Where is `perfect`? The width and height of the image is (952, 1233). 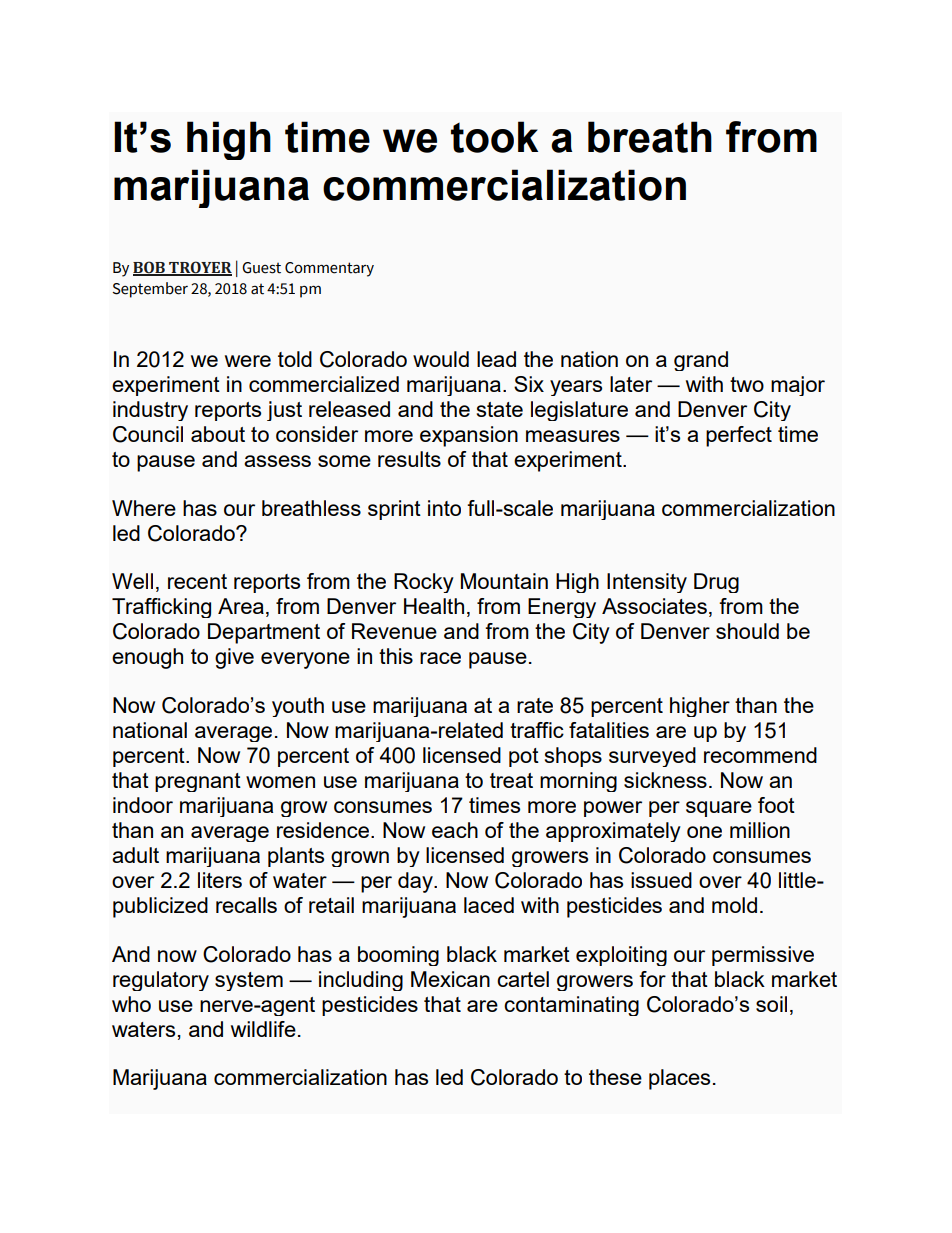 perfect is located at coordinates (739, 436).
